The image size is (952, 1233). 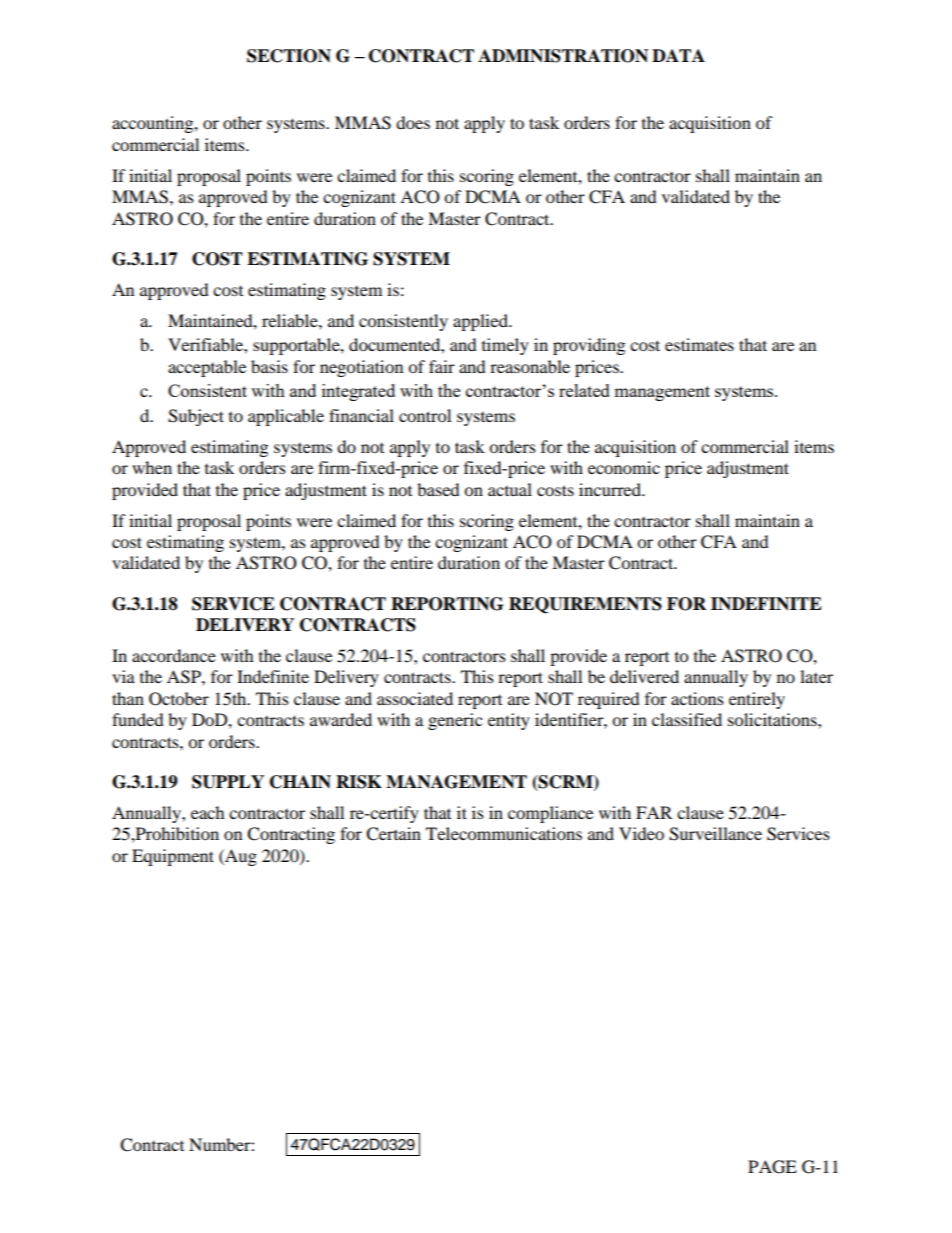 I want to click on Aug, so click(x=240, y=857).
